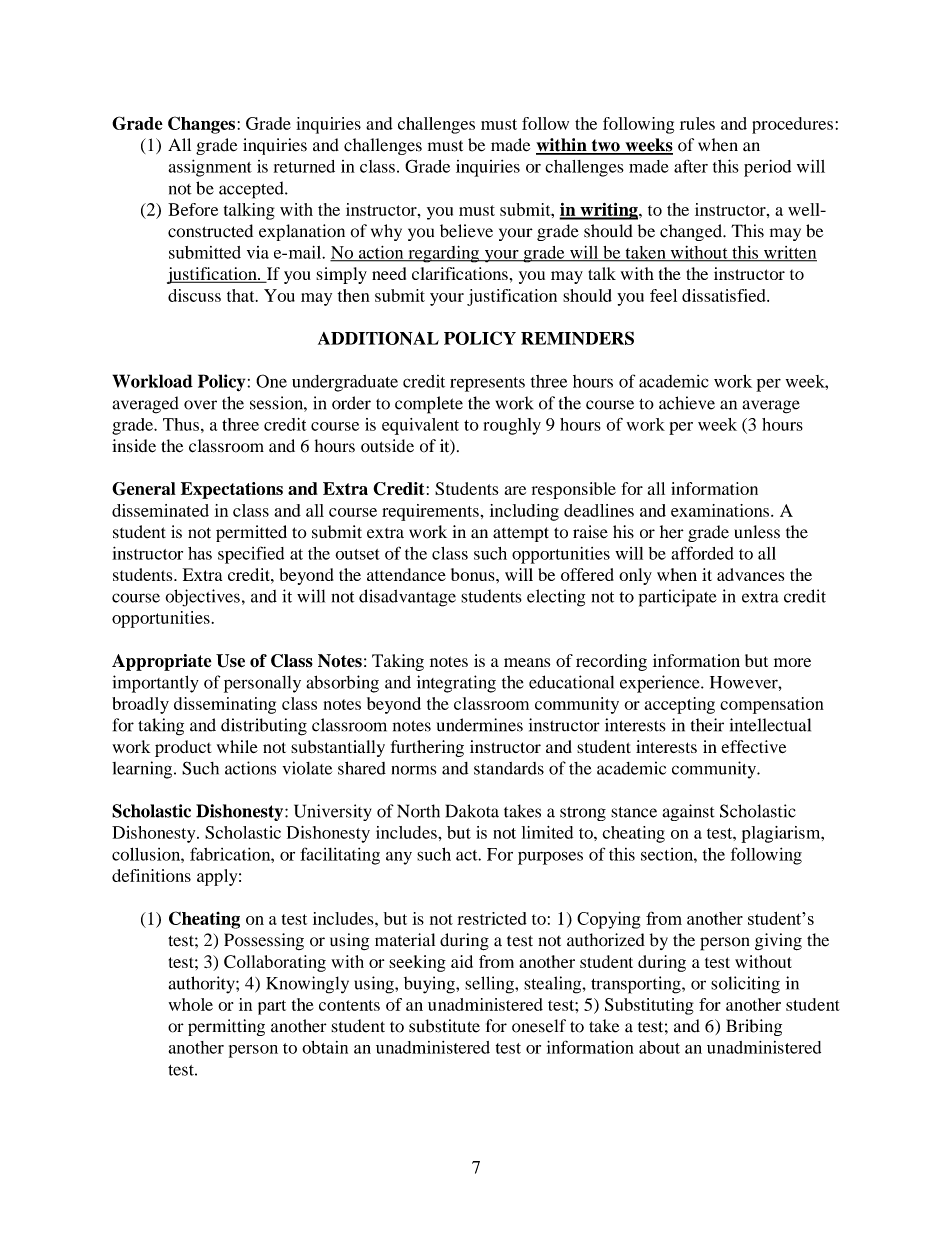 This screenshot has width=952, height=1233. What do you see at coordinates (474, 574) in the screenshot?
I see `bonus` at bounding box center [474, 574].
